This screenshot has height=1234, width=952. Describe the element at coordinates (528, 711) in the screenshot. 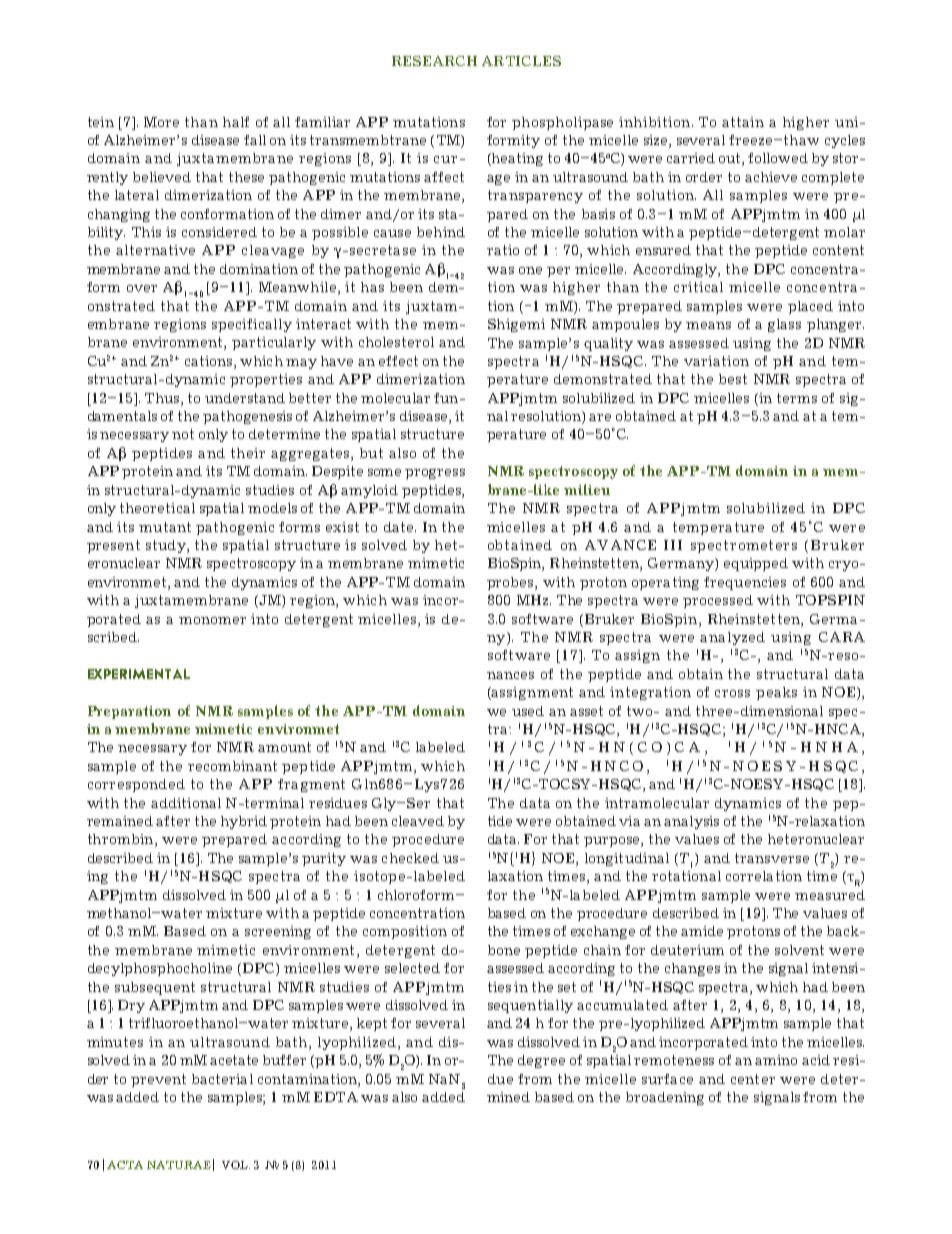

I see `used` at that location.
